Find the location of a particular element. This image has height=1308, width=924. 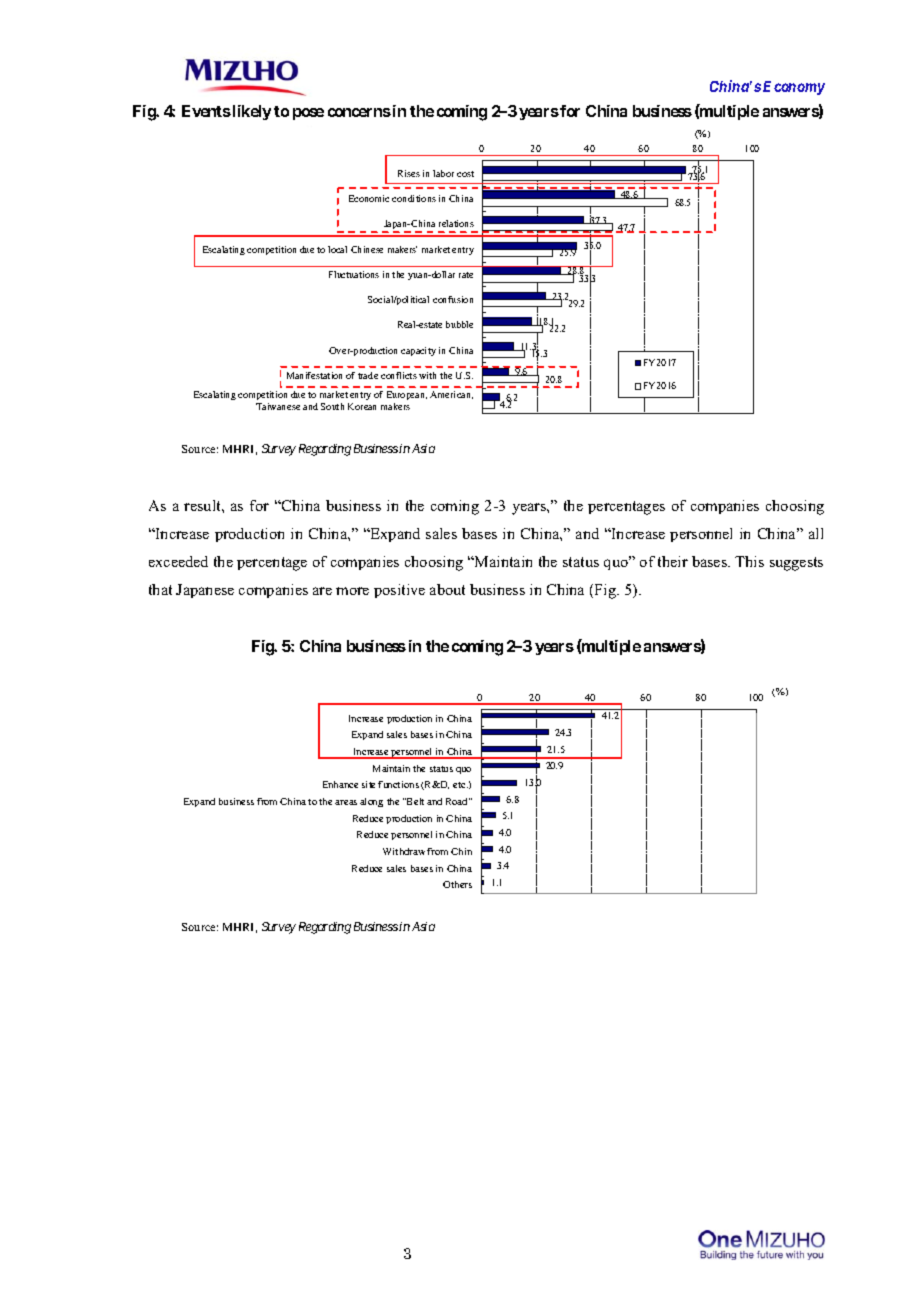

Others is located at coordinates (457, 884).
